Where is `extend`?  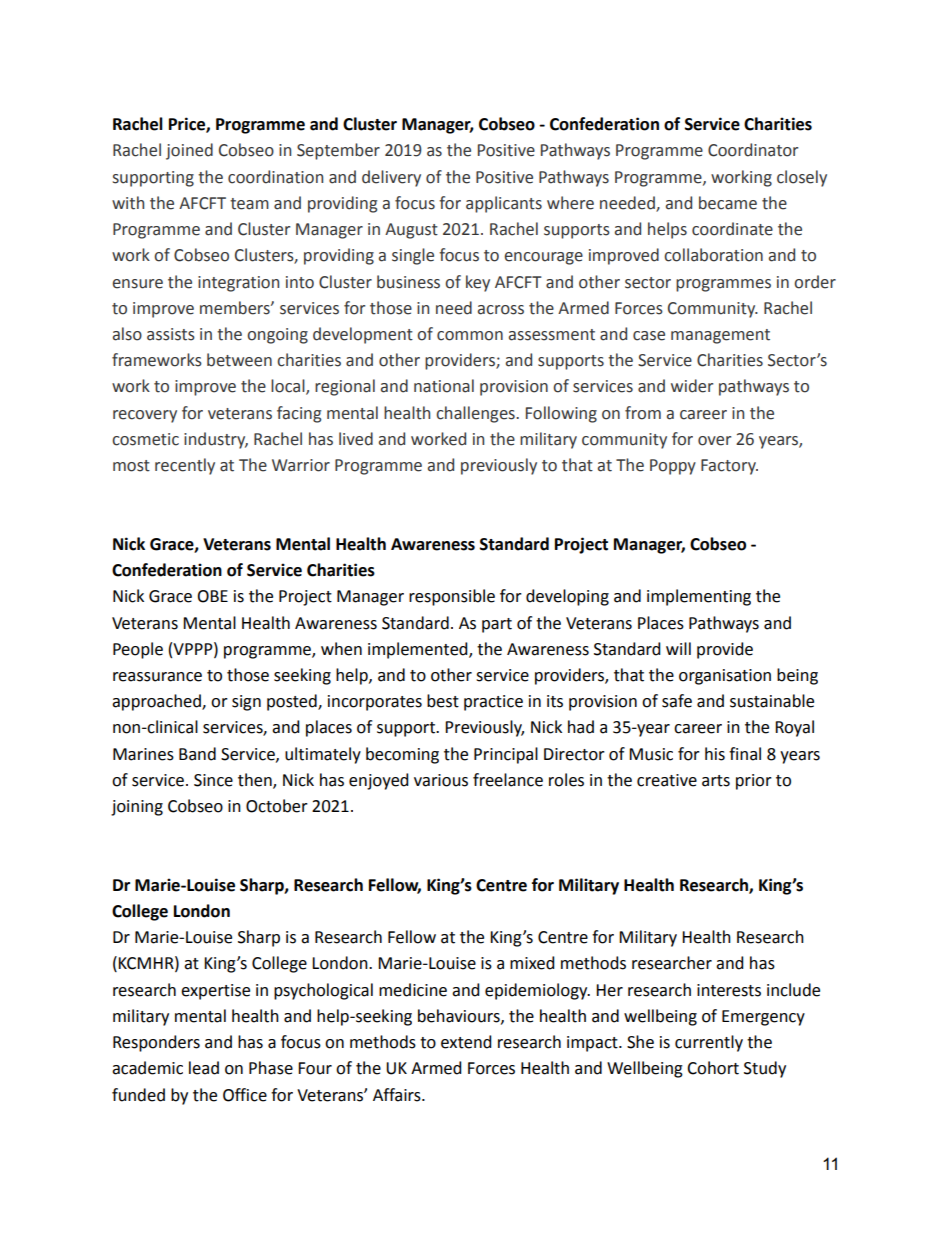
extend is located at coordinates (466, 1042).
